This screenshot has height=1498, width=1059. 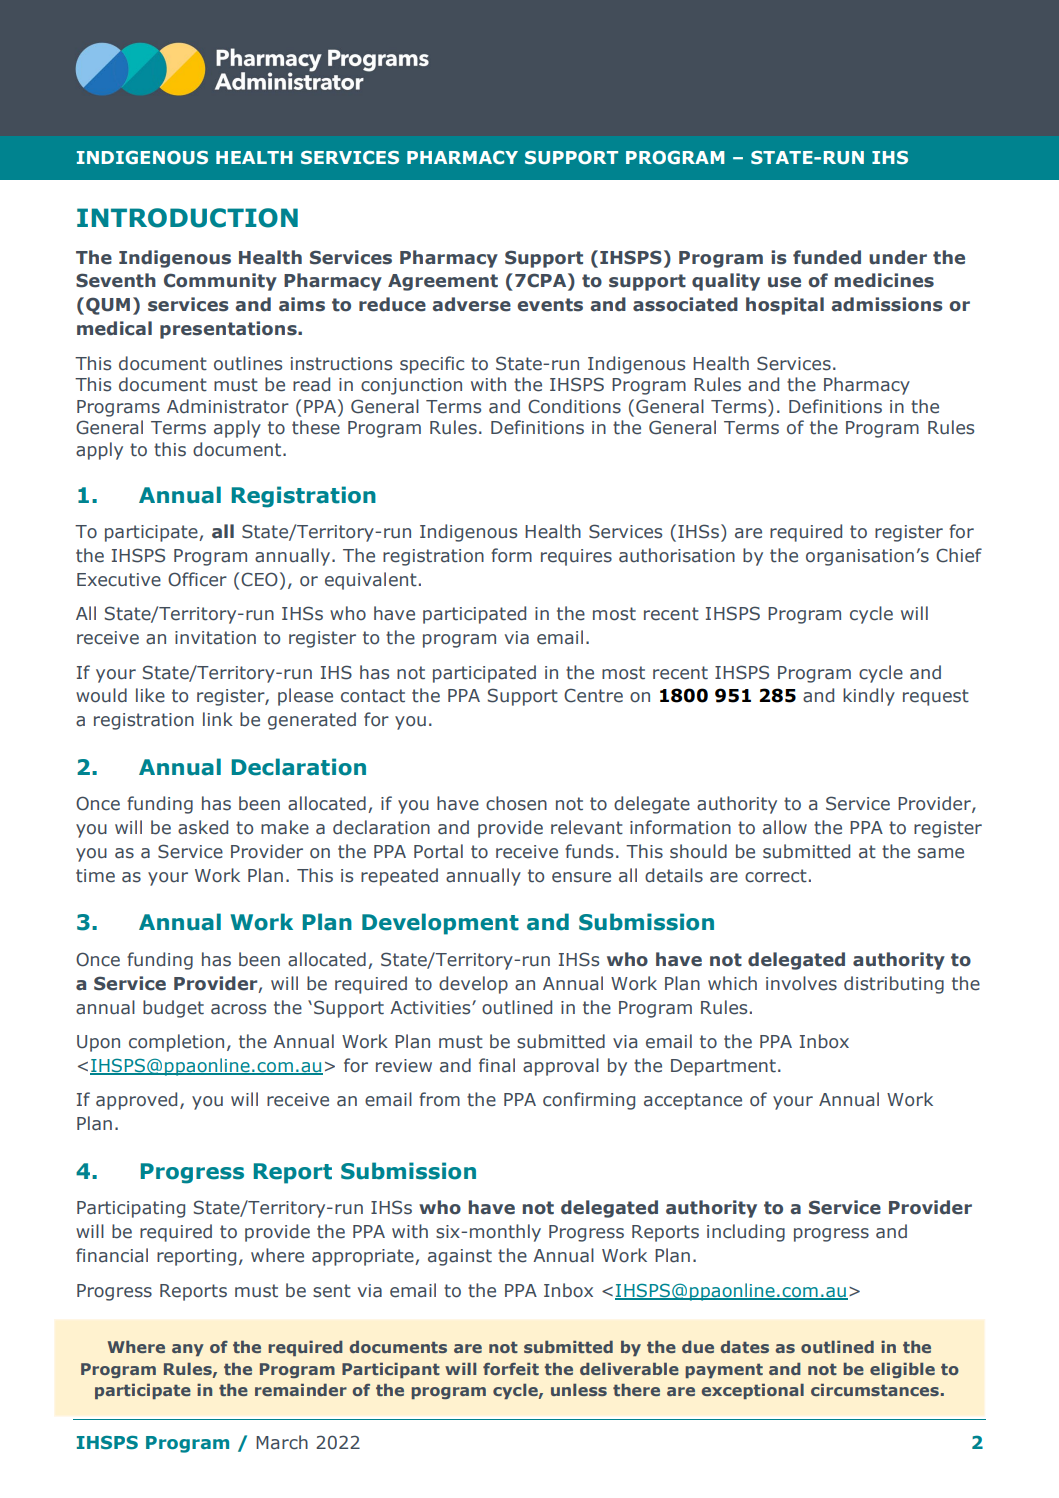 What do you see at coordinates (220, 282) in the screenshot?
I see `Community` at bounding box center [220, 282].
